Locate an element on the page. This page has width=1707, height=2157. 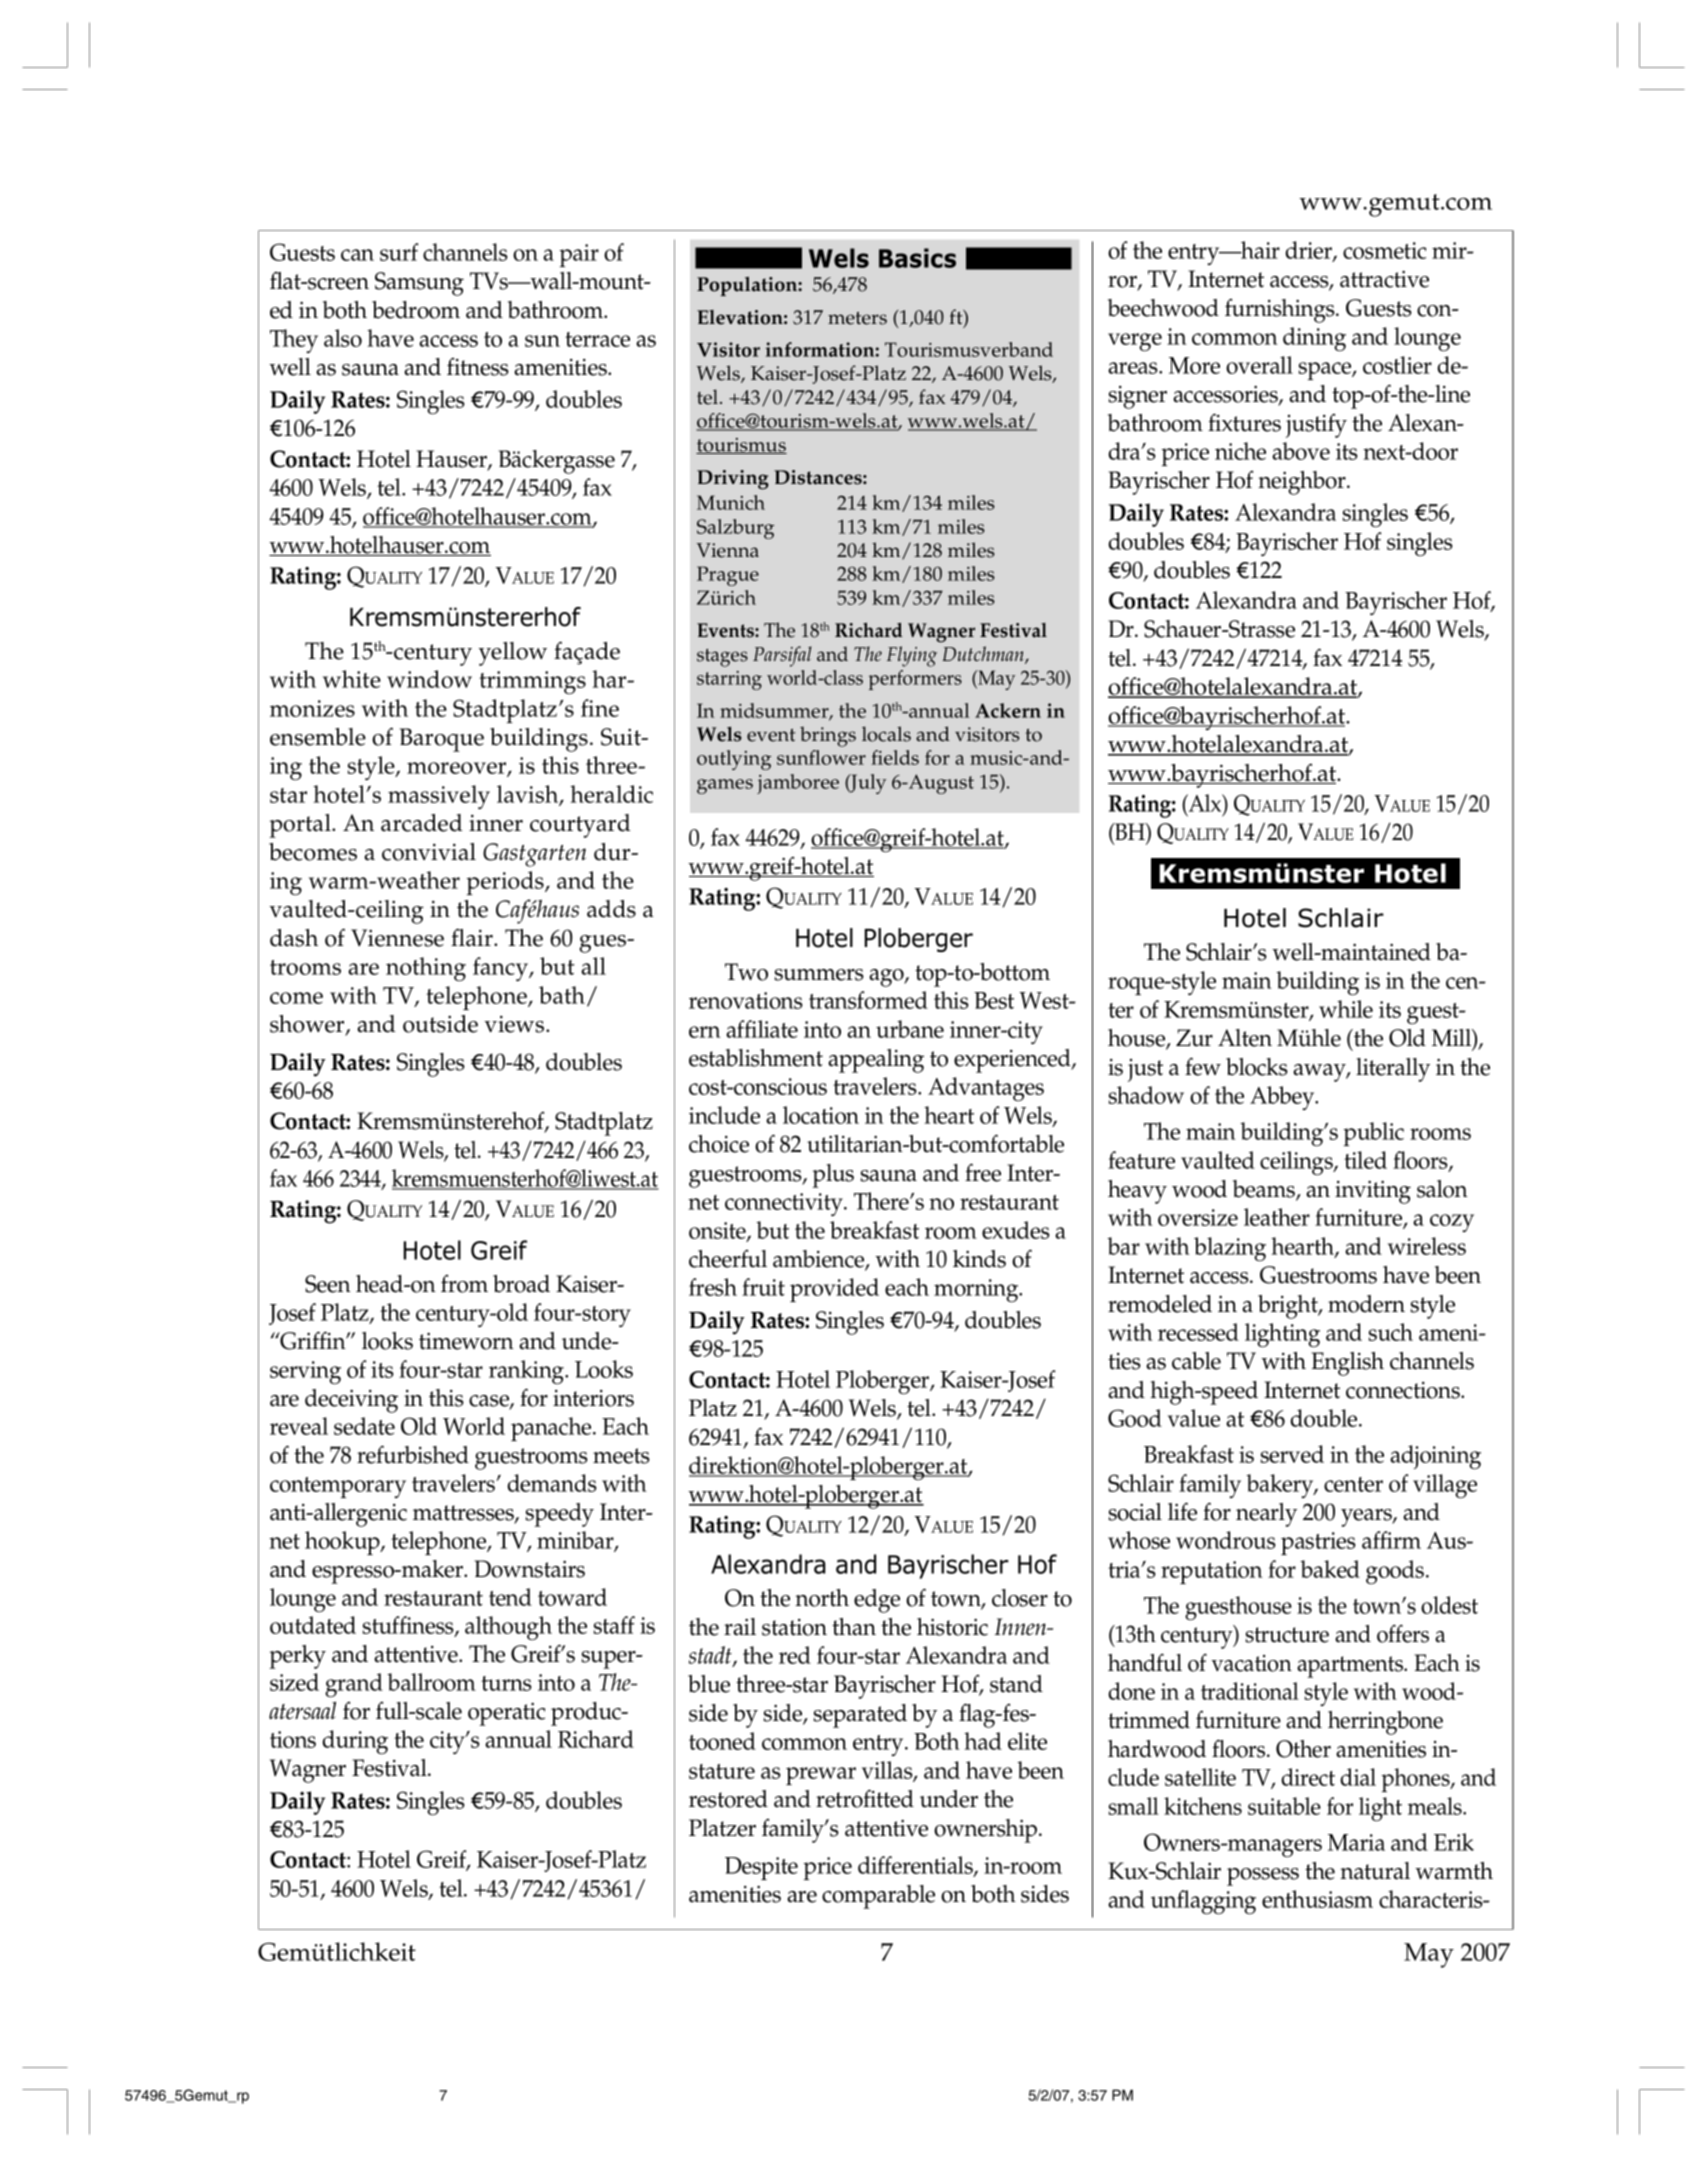
meters is located at coordinates (857, 318).
